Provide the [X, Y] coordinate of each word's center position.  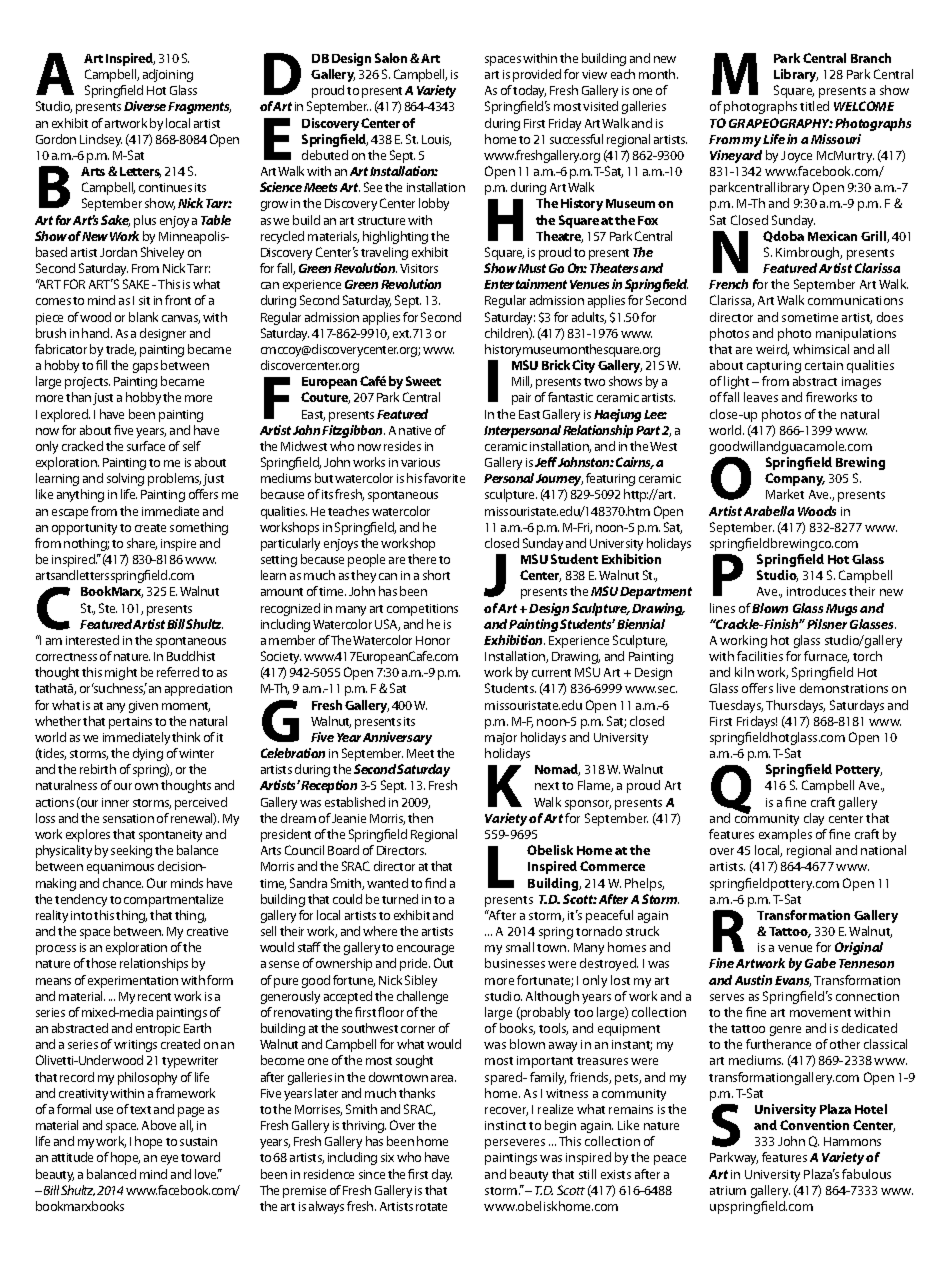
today [529, 91]
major [501, 739]
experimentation [133, 982]
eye [169, 1160]
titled [814, 106]
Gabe [820, 963]
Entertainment [525, 284]
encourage [425, 950]
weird [772, 350]
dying [148, 754]
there [422, 559]
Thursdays [795, 706]
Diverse [145, 106]
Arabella [769, 511]
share [142, 544]
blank [143, 317]
